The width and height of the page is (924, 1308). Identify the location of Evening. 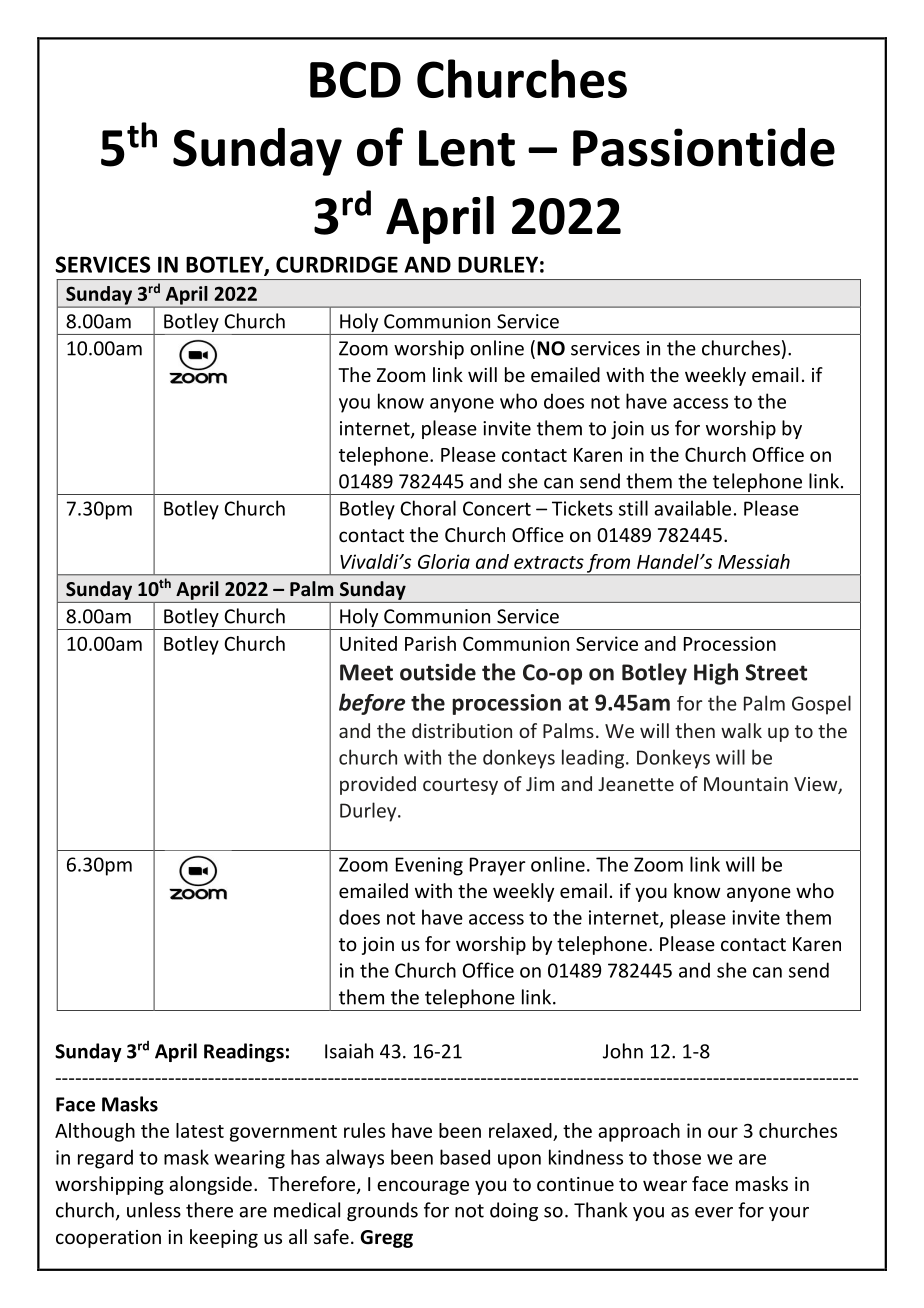
(429, 866).
